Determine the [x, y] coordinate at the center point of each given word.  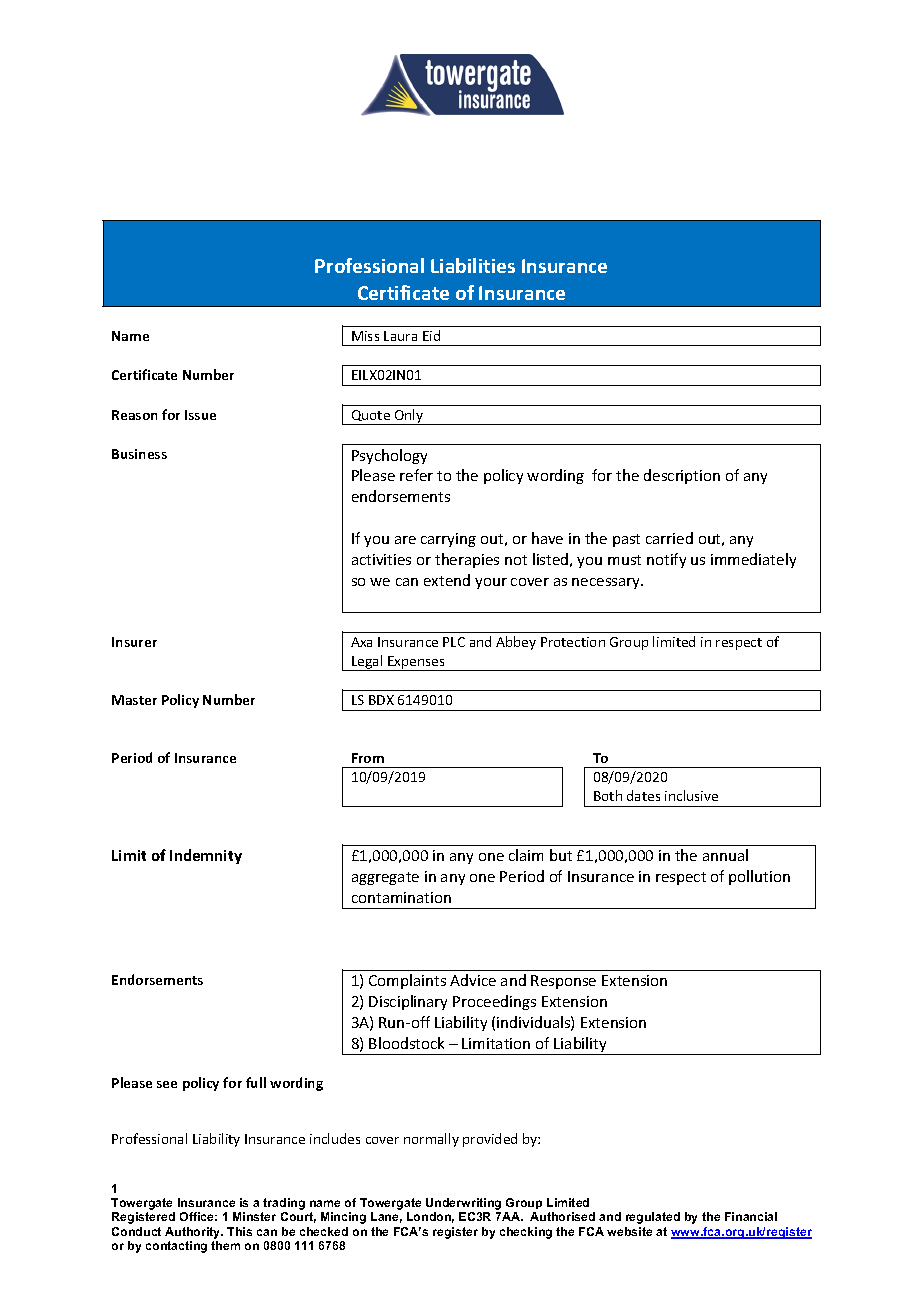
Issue [200, 415]
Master [134, 700]
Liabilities [473, 265]
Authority [194, 1233]
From [368, 758]
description [682, 476]
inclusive [691, 795]
